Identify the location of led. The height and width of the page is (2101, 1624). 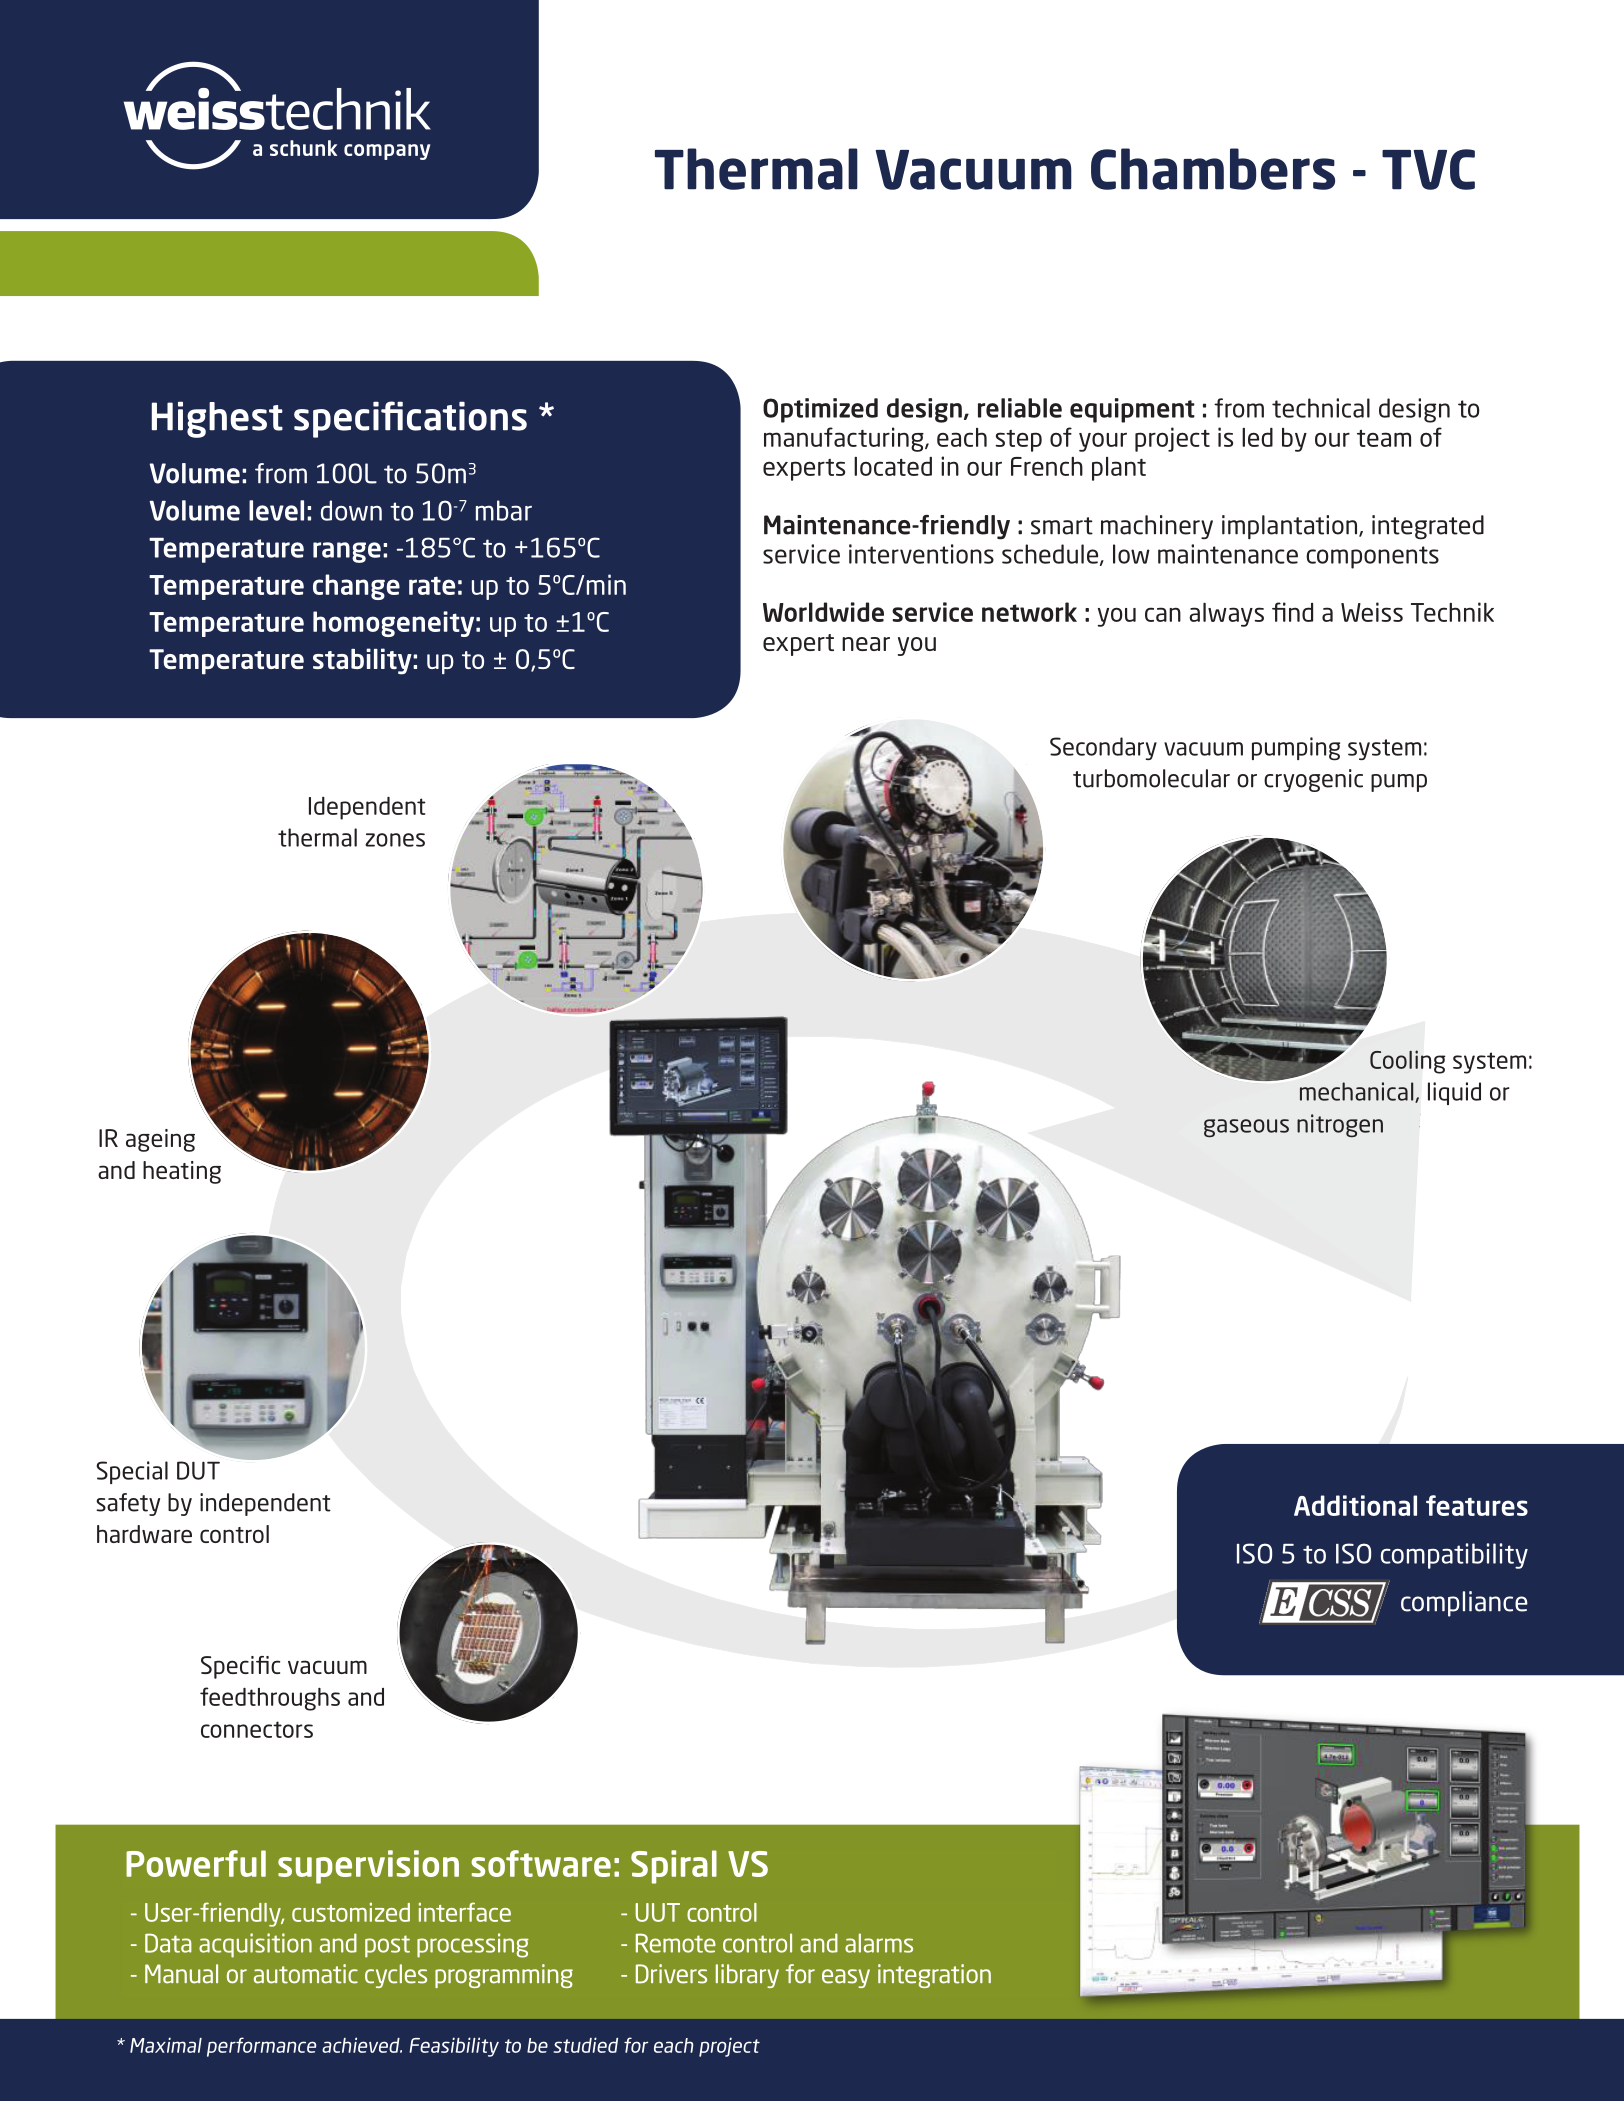
(1257, 437).
